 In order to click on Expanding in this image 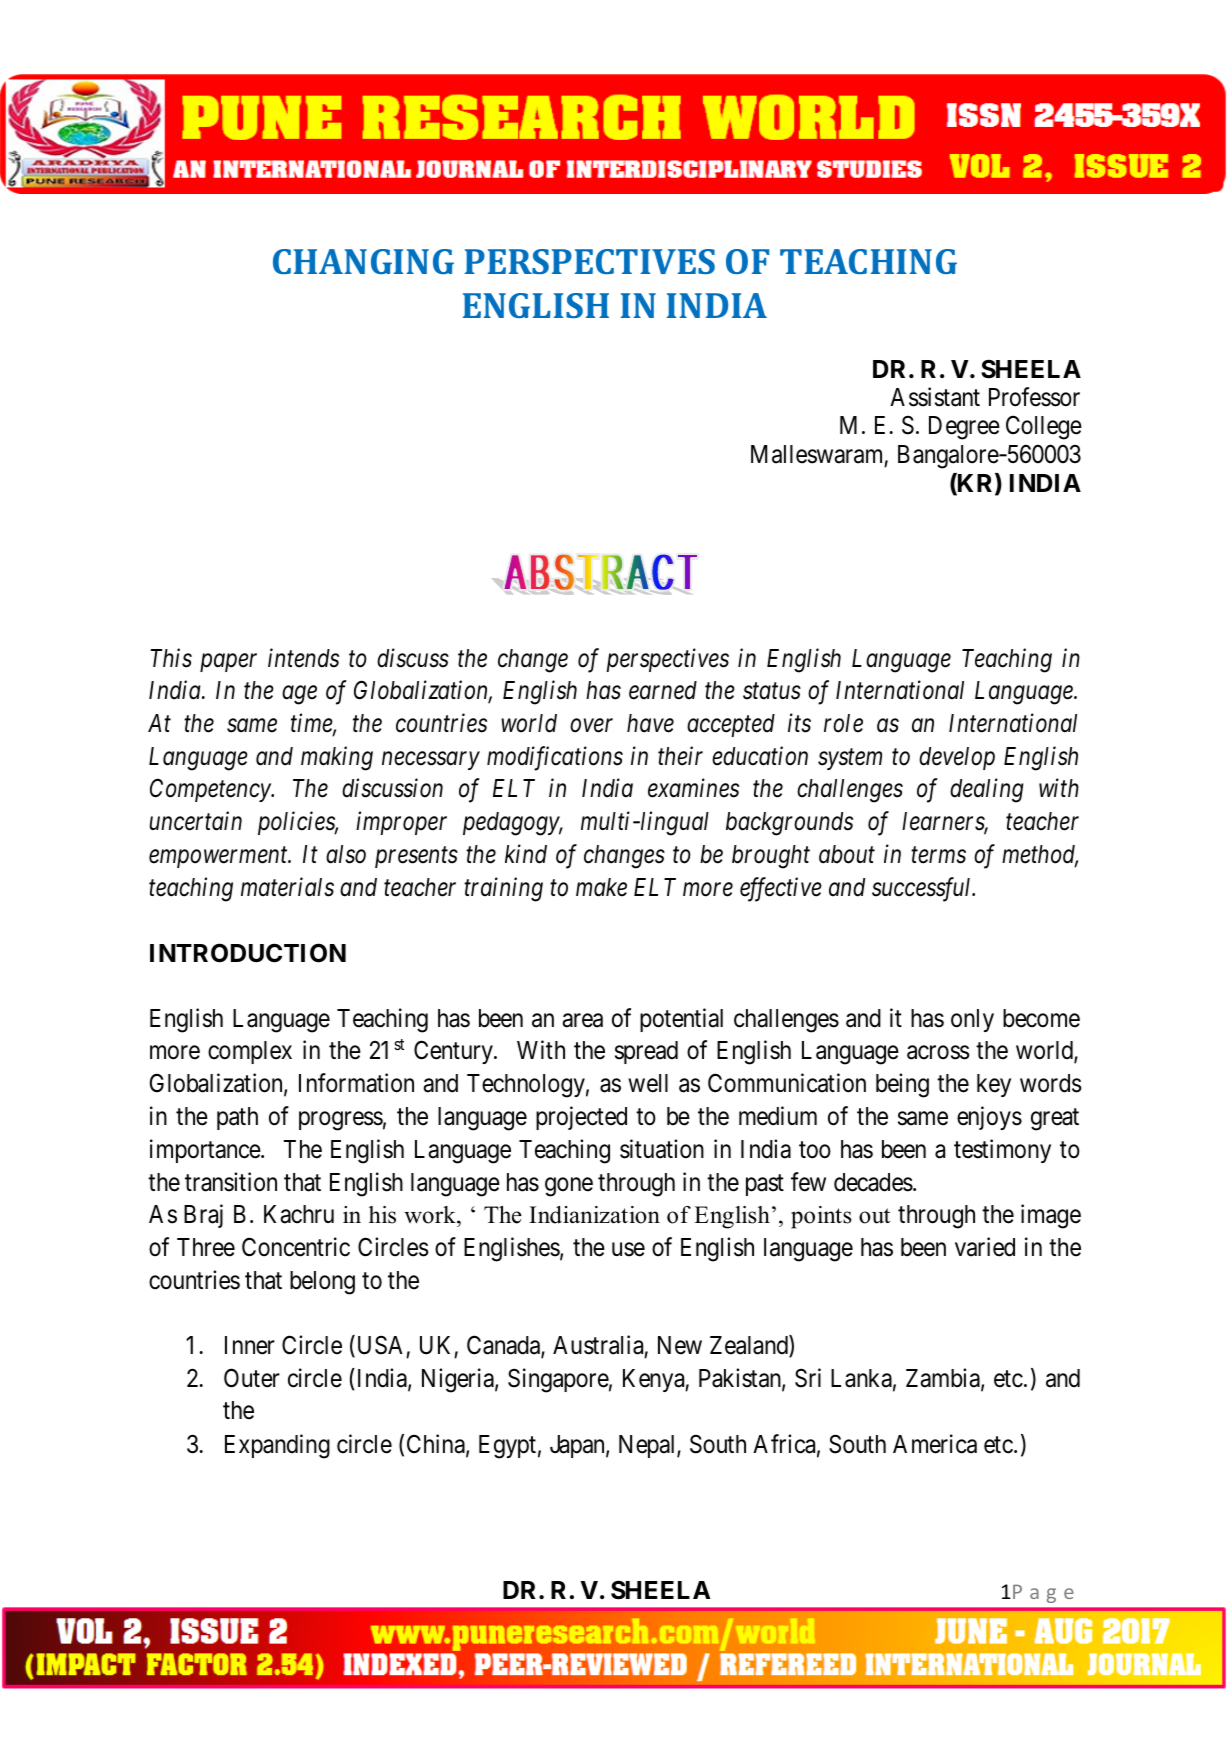, I will do `click(277, 1446)`.
